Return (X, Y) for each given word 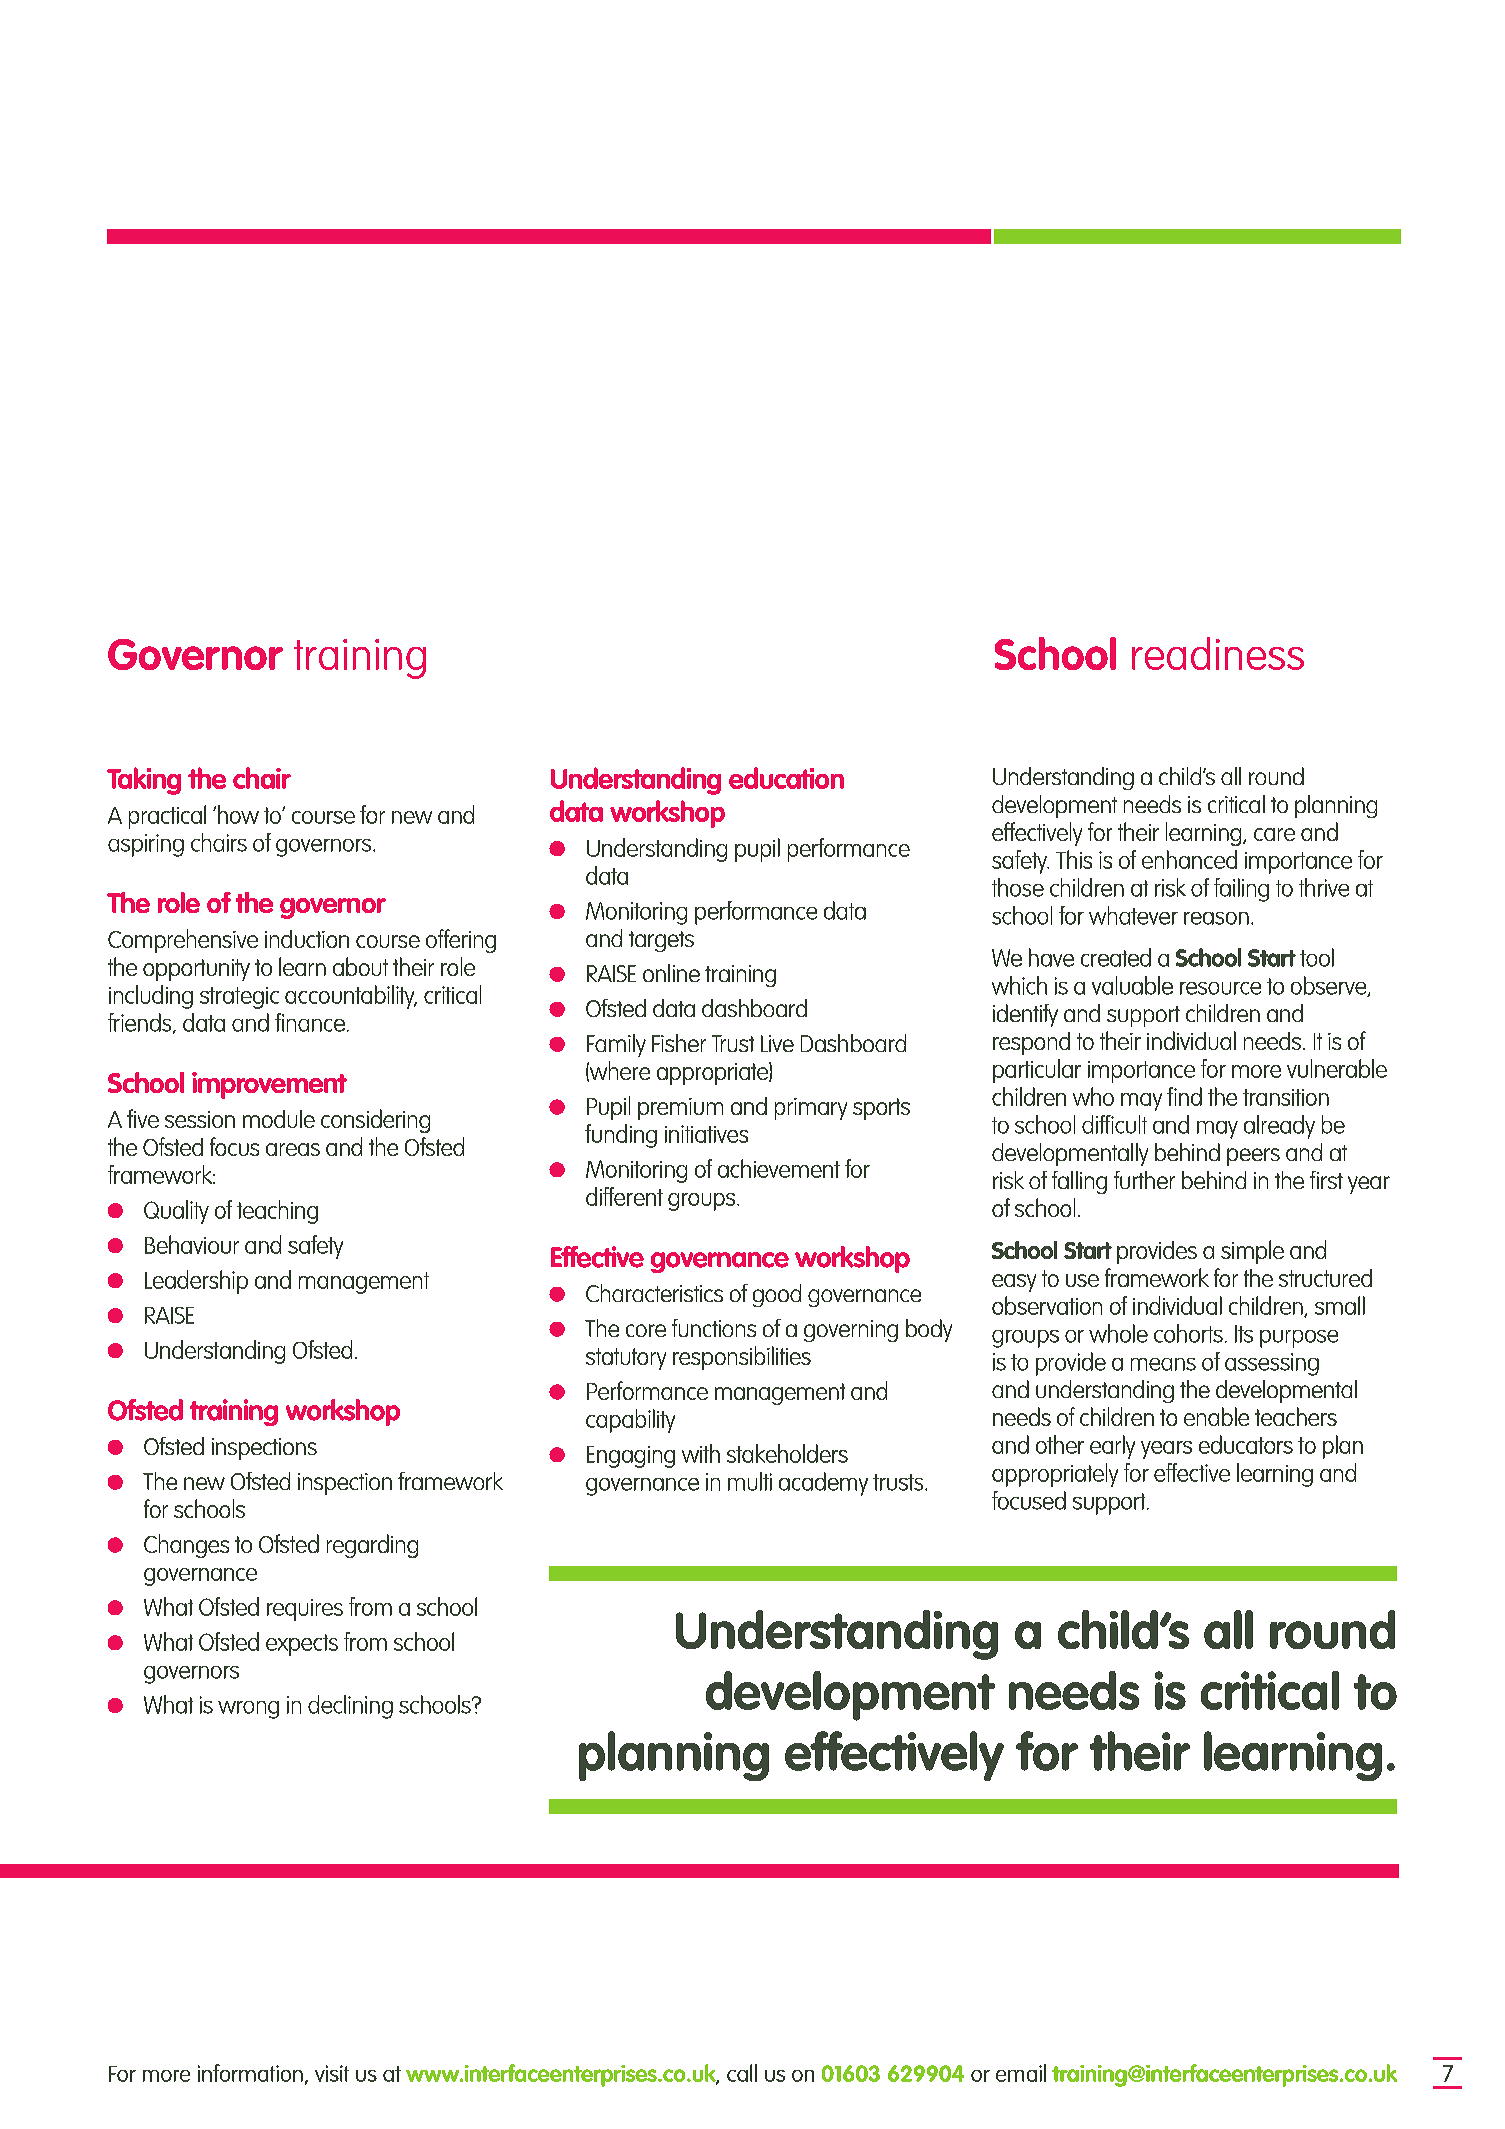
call (742, 2073)
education (786, 778)
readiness (1218, 653)
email (1021, 2073)
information (250, 2073)
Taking (144, 781)
